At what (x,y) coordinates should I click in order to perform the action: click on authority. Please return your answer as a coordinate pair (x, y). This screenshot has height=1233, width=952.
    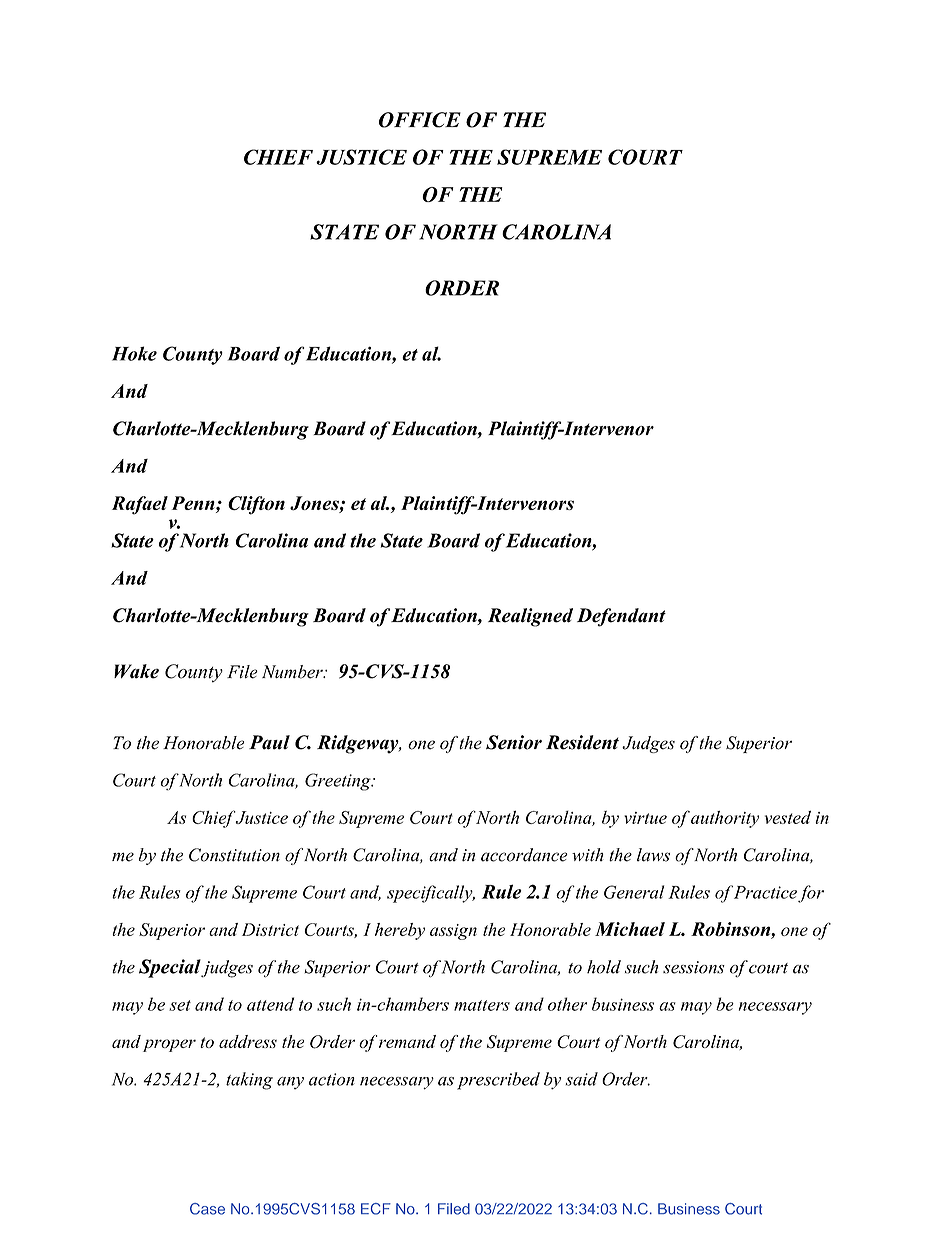
    Looking at the image, I should click on (725, 819).
